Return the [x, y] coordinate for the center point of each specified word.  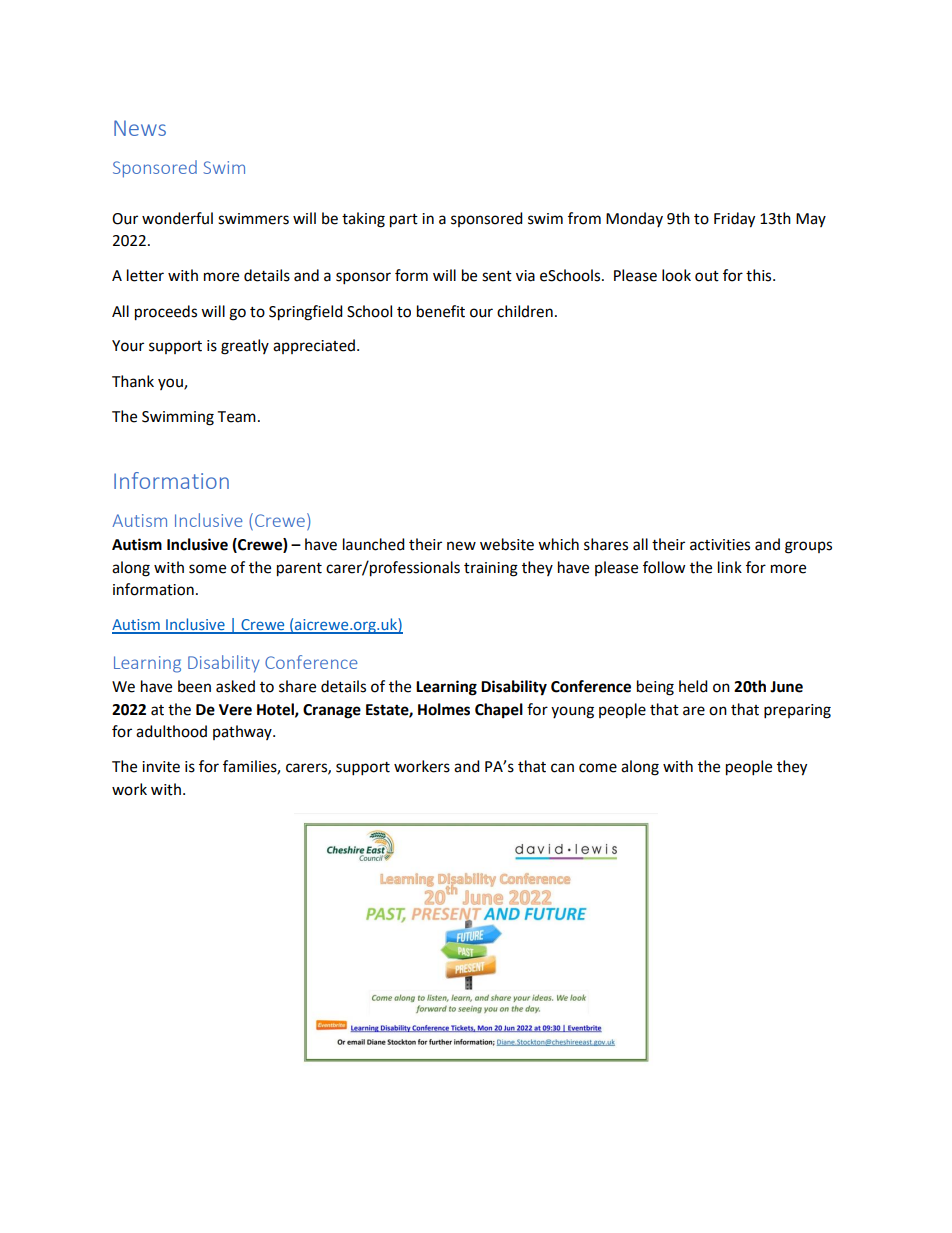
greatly [245, 347]
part [404, 221]
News [140, 128]
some [207, 569]
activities [720, 545]
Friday [734, 220]
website [507, 544]
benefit [441, 311]
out [707, 276]
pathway [243, 732]
